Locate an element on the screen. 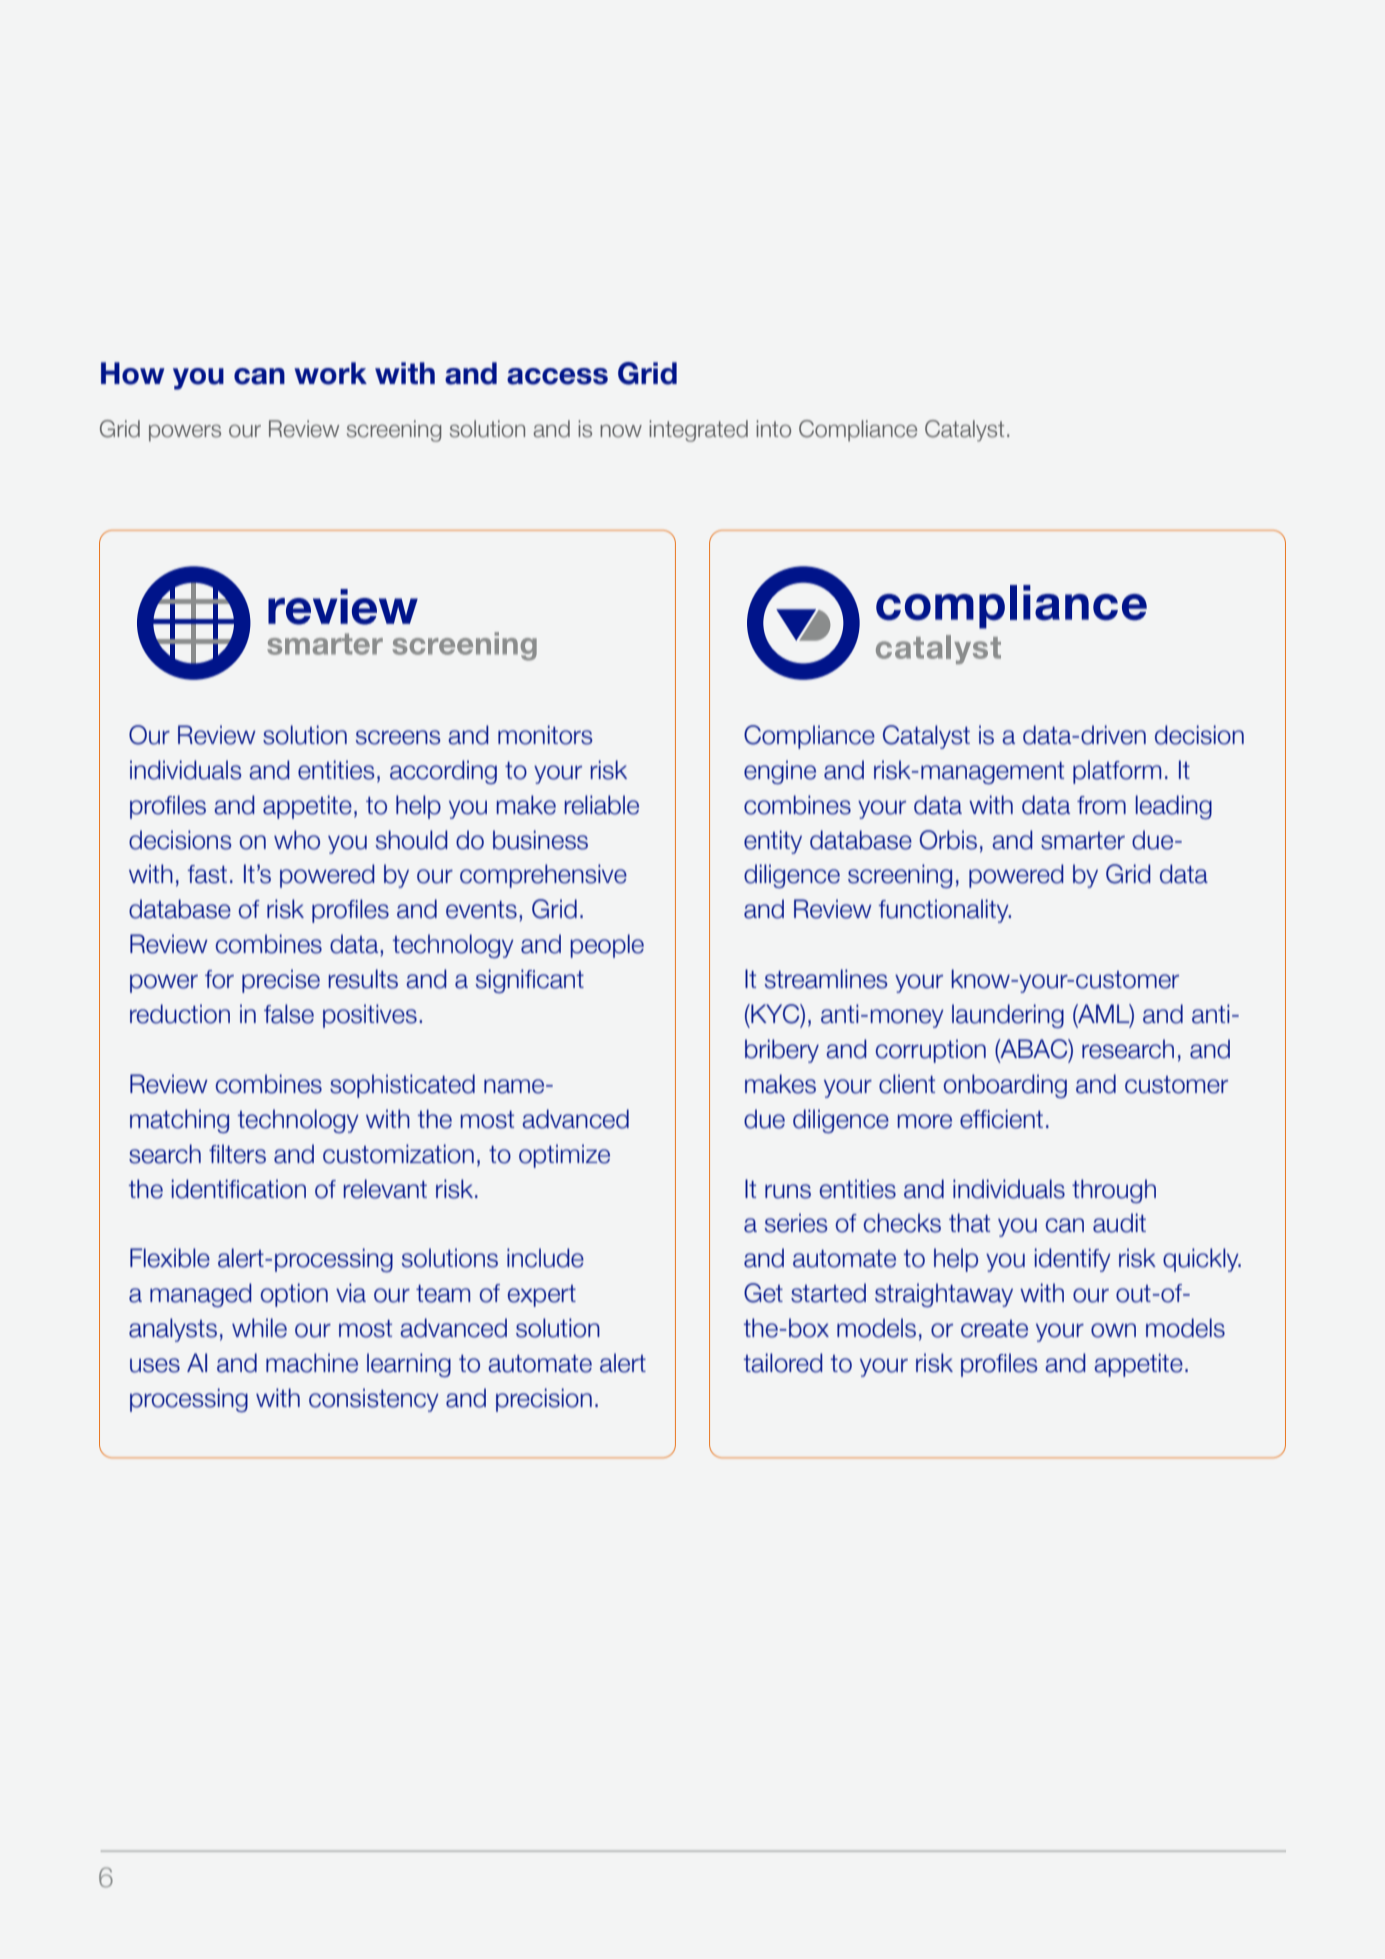 The width and height of the screenshot is (1385, 1959). integrated is located at coordinates (698, 431).
